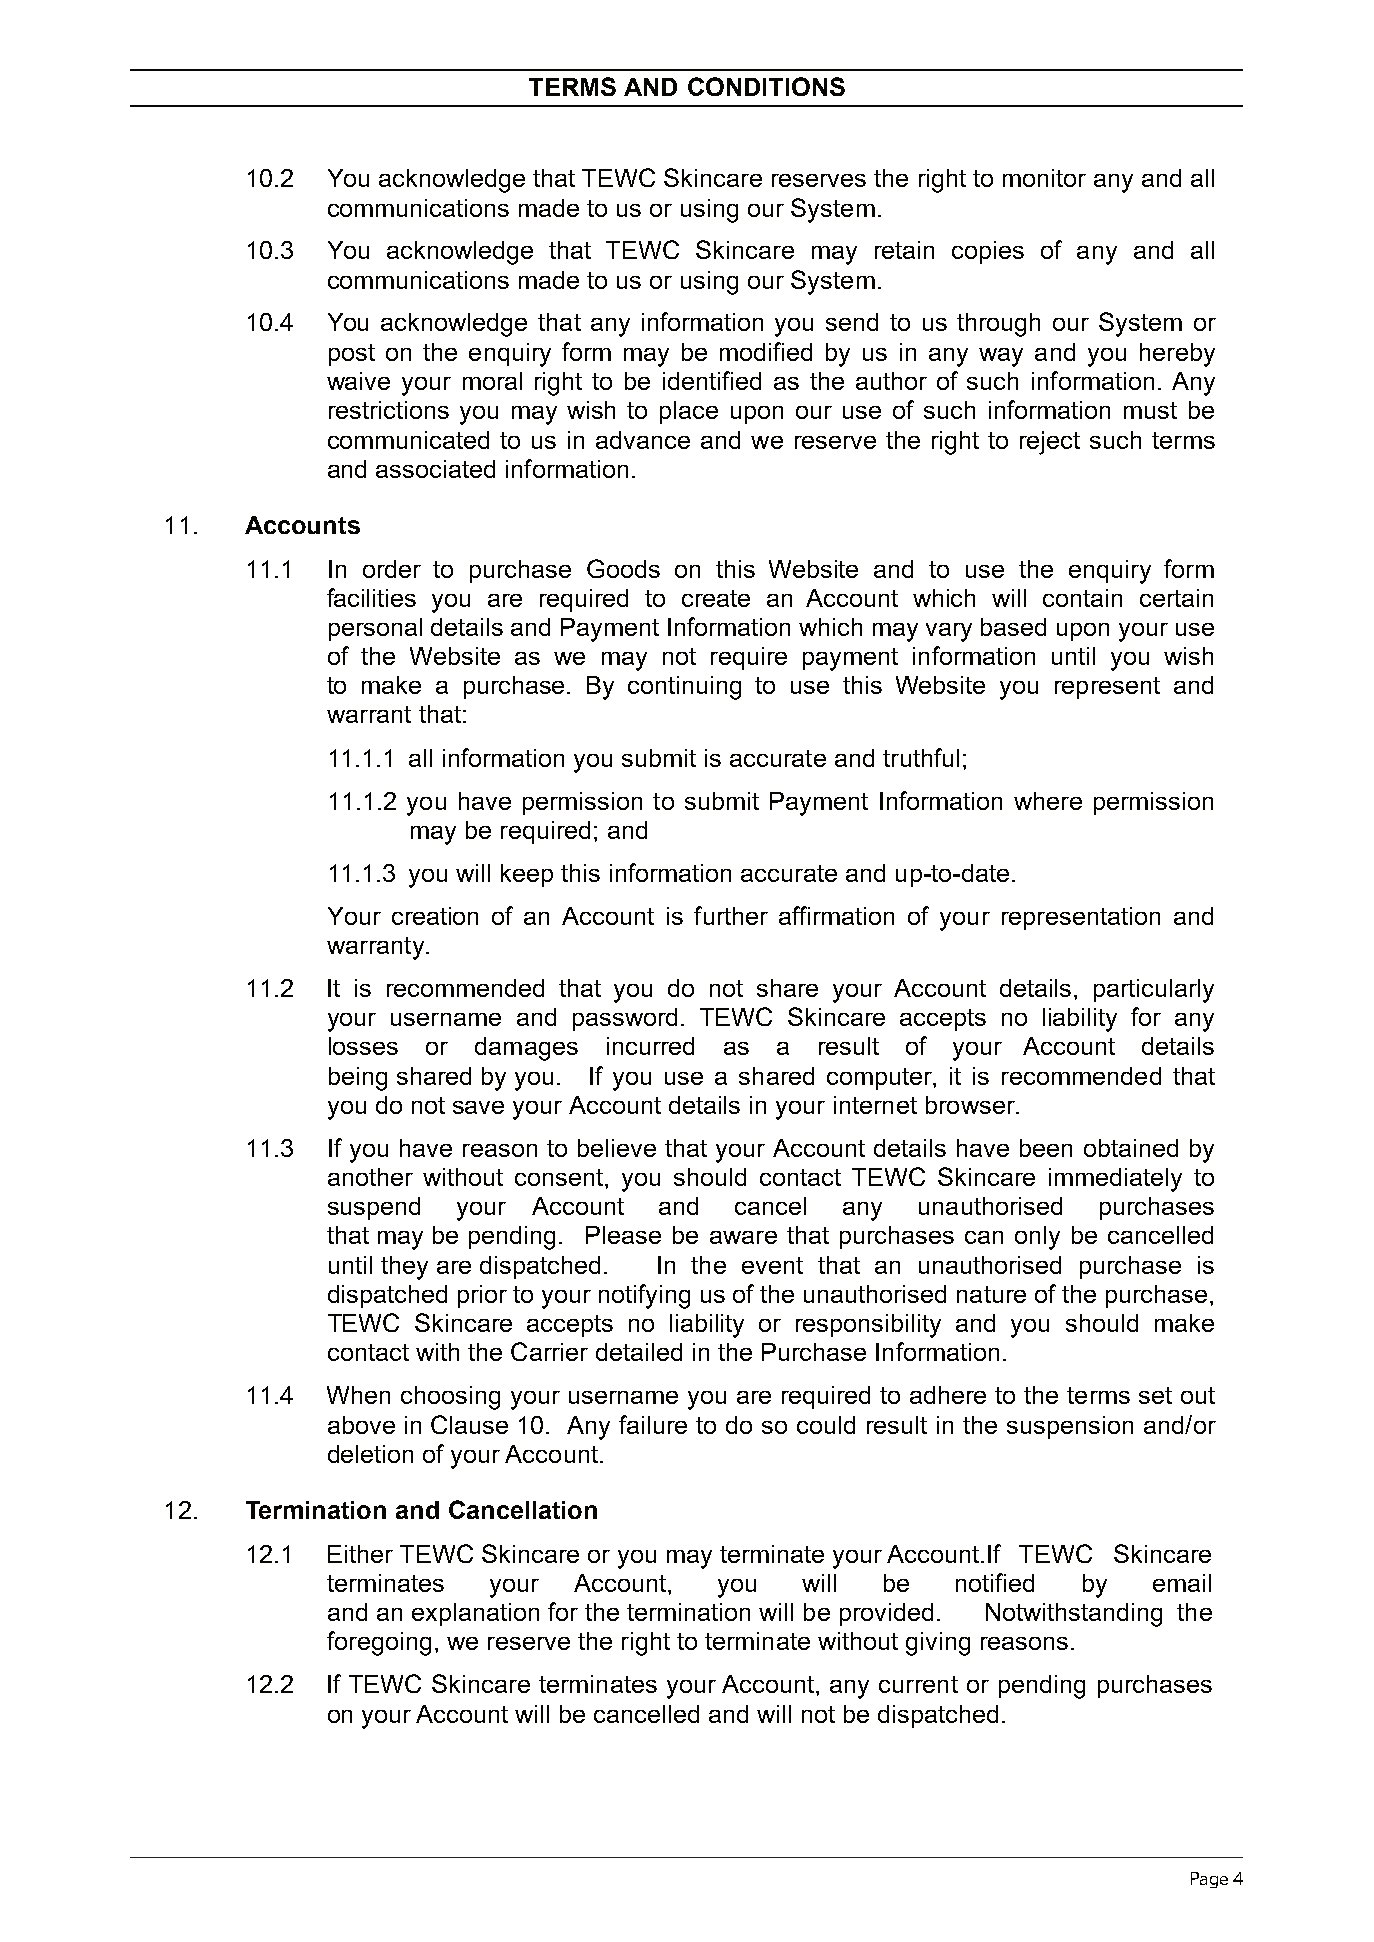  What do you see at coordinates (1154, 991) in the screenshot?
I see `particularly` at bounding box center [1154, 991].
